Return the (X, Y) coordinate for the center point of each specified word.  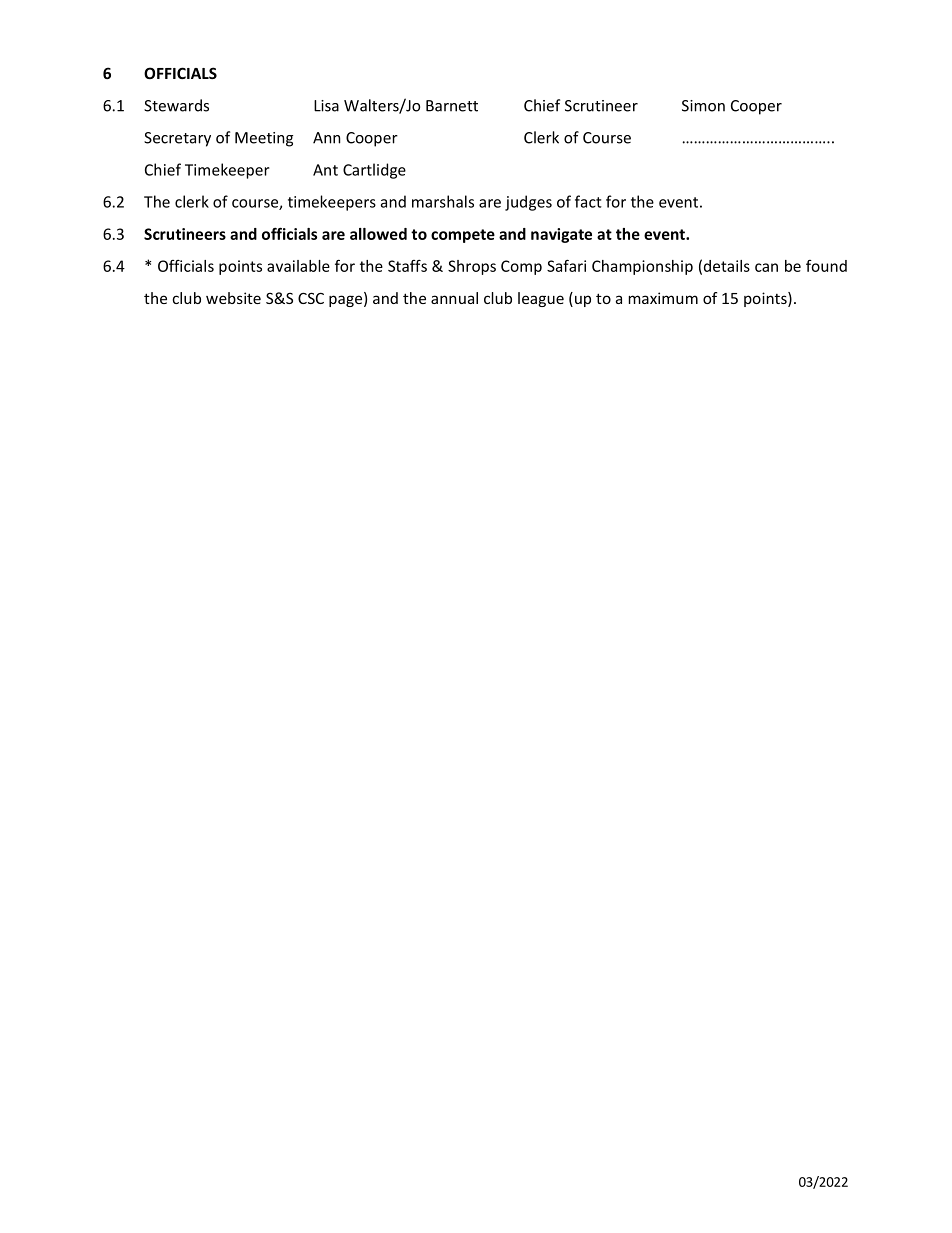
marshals (443, 201)
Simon (703, 106)
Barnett (452, 106)
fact (588, 201)
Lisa (326, 106)
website (233, 298)
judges (528, 203)
